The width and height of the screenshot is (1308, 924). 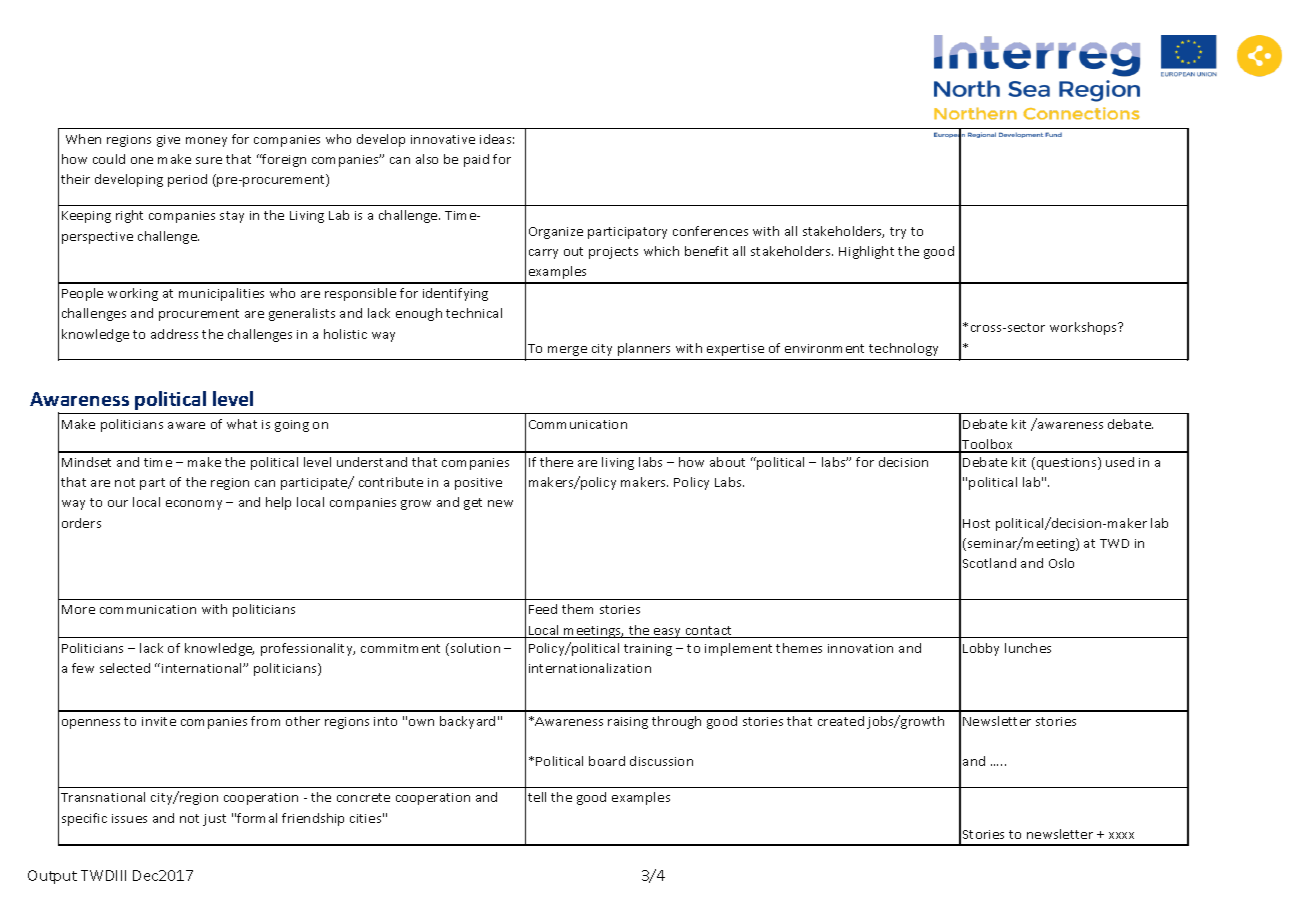 What do you see at coordinates (1085, 328) in the screenshot?
I see `workshops` at bounding box center [1085, 328].
